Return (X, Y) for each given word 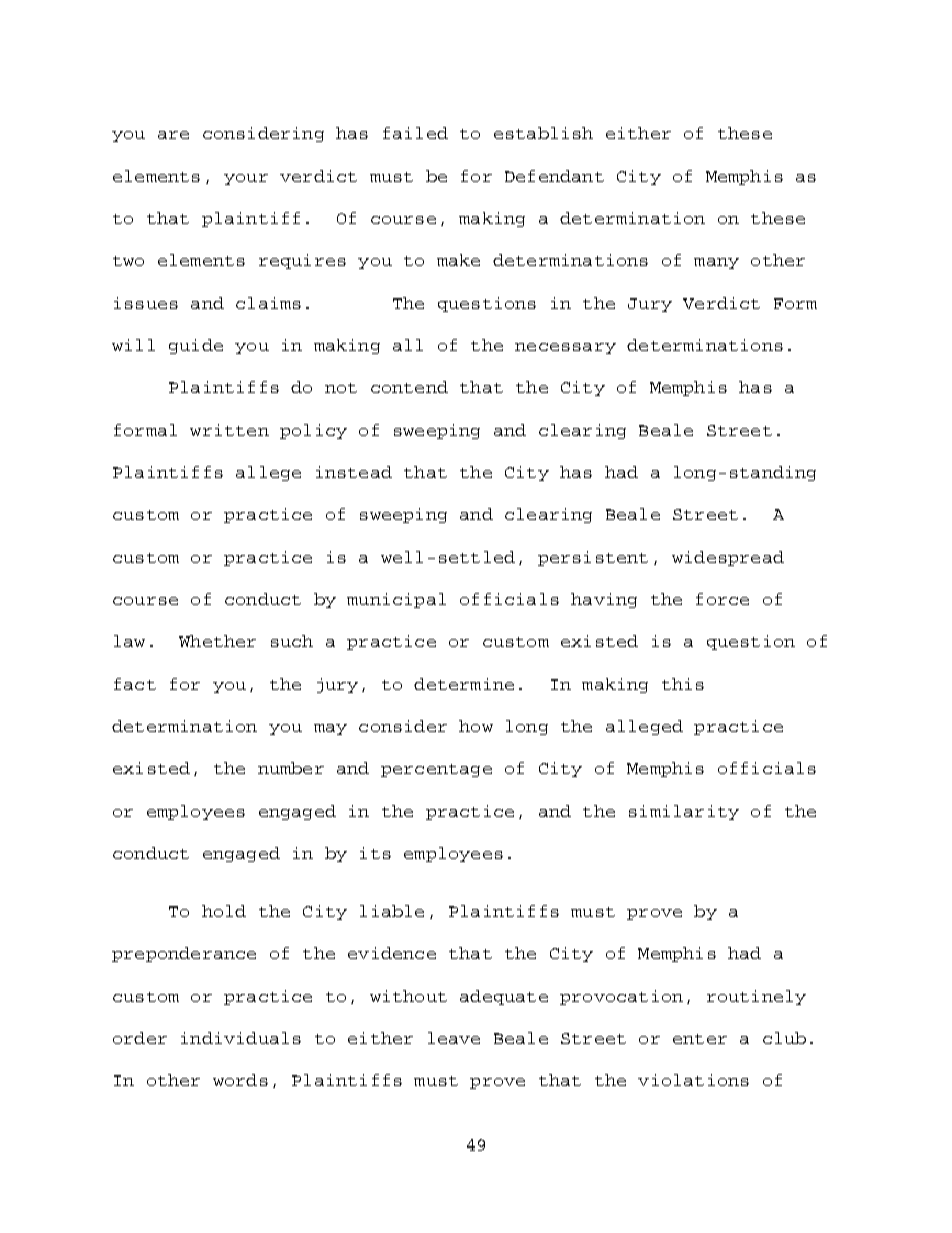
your (246, 179)
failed (415, 133)
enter (700, 1039)
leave (454, 1038)
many (716, 263)
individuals (241, 1038)
